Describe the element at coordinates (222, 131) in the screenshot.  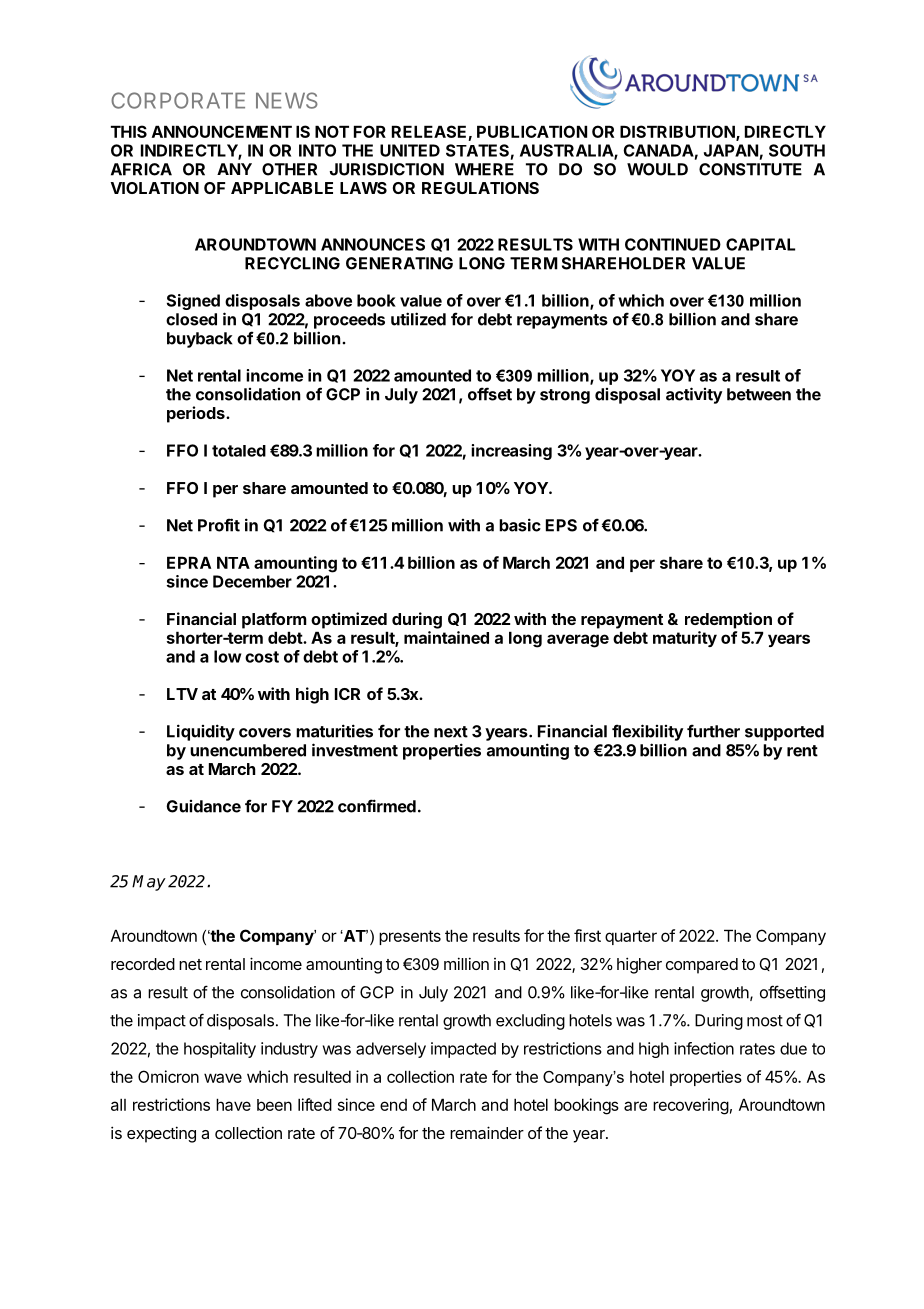
I see `ANNOUNCEMENT` at that location.
